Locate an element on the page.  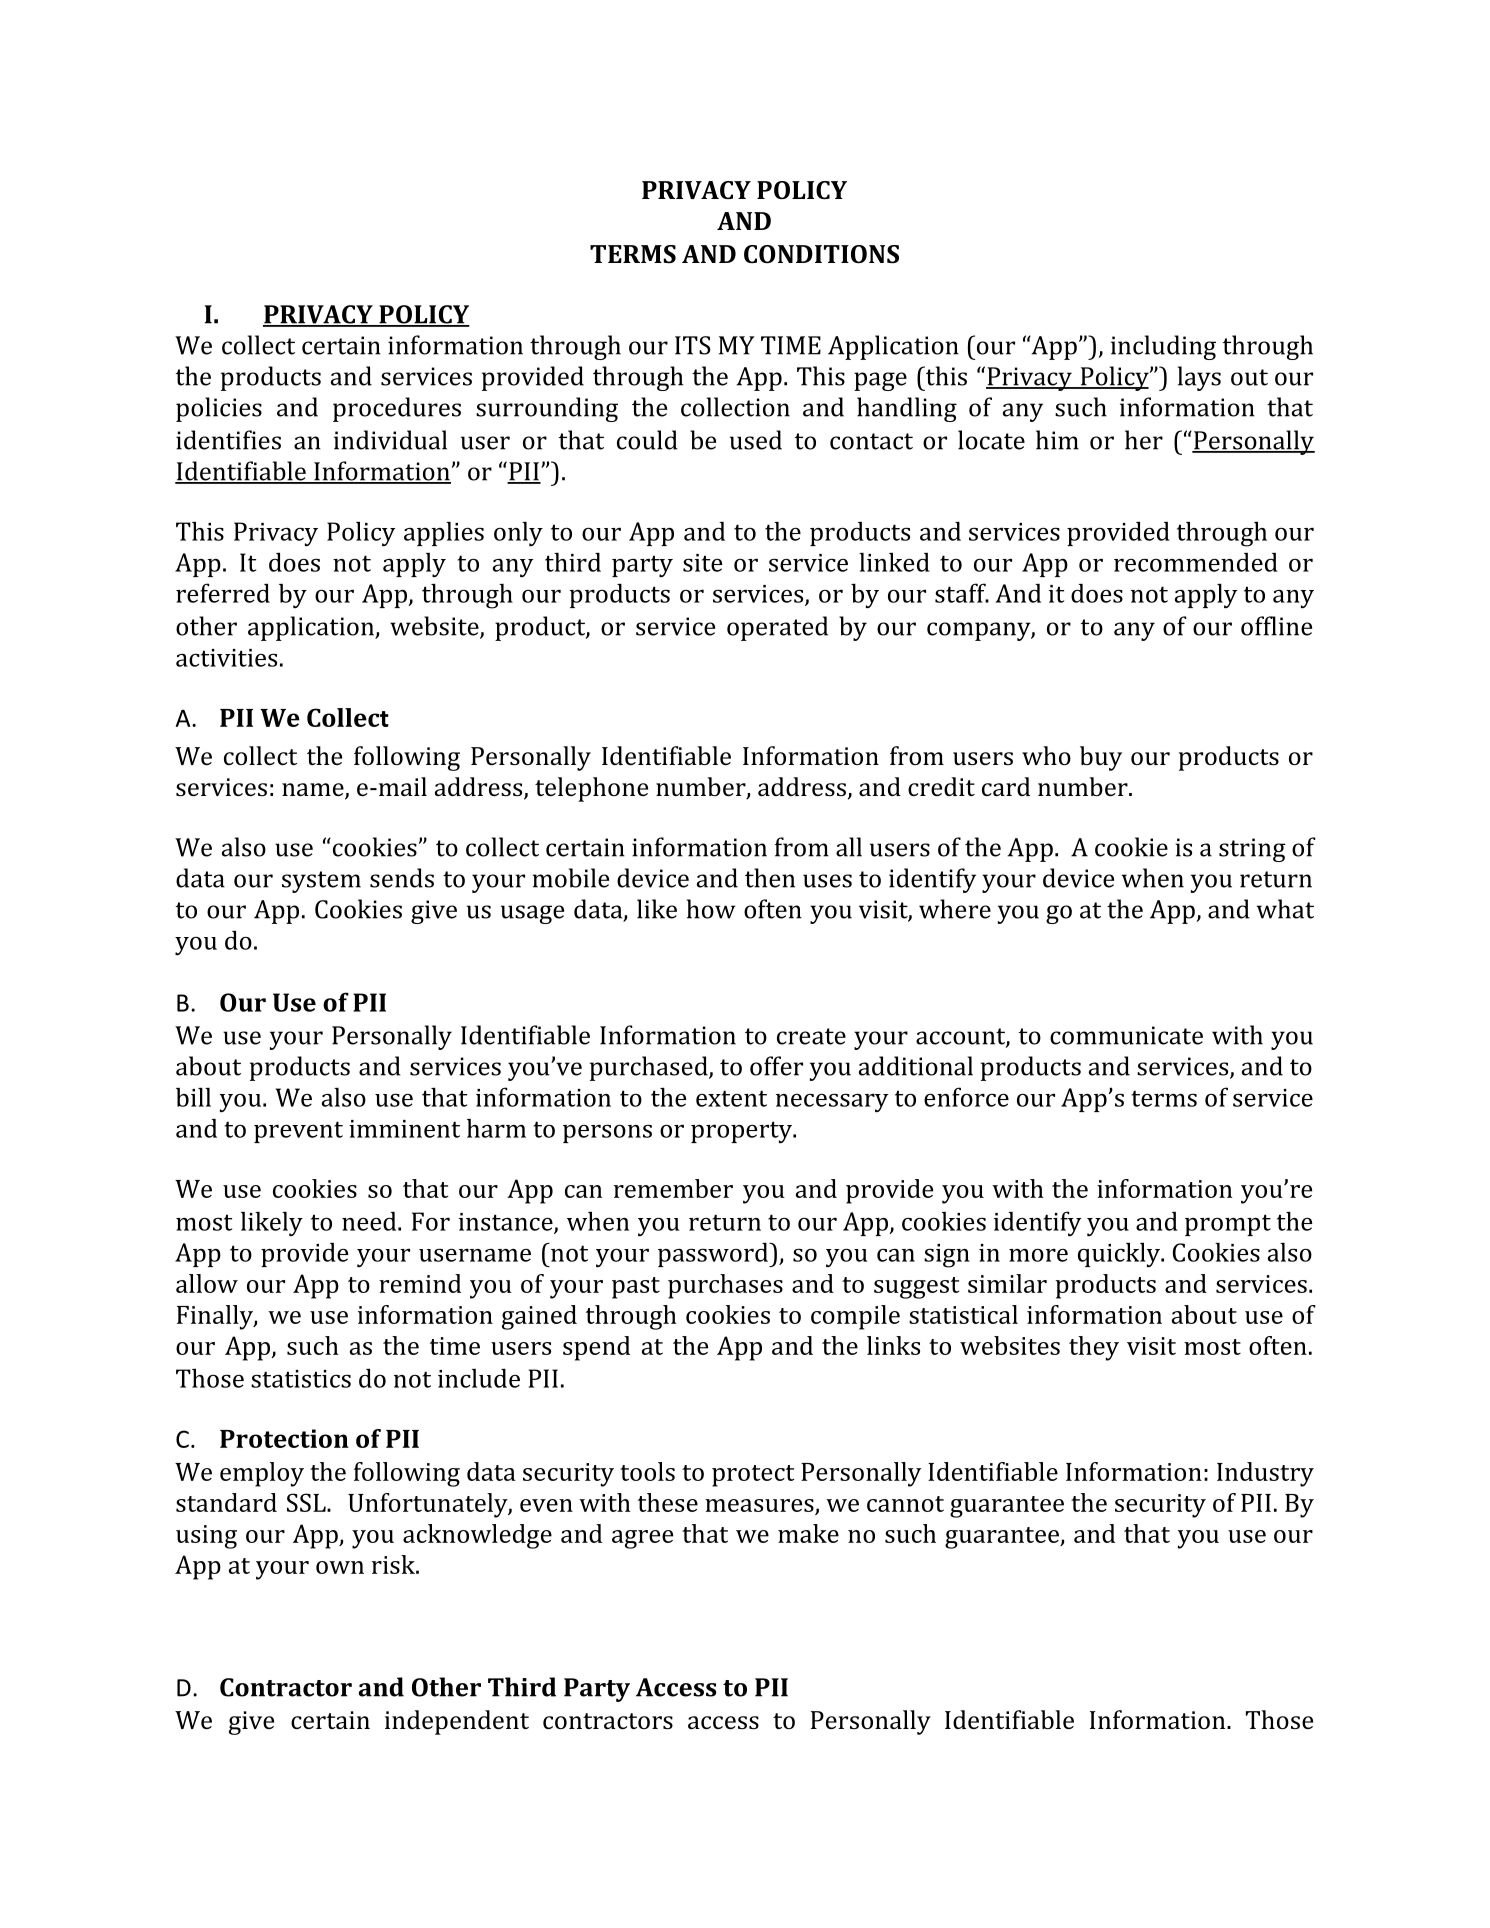
activities is located at coordinates (226, 658).
